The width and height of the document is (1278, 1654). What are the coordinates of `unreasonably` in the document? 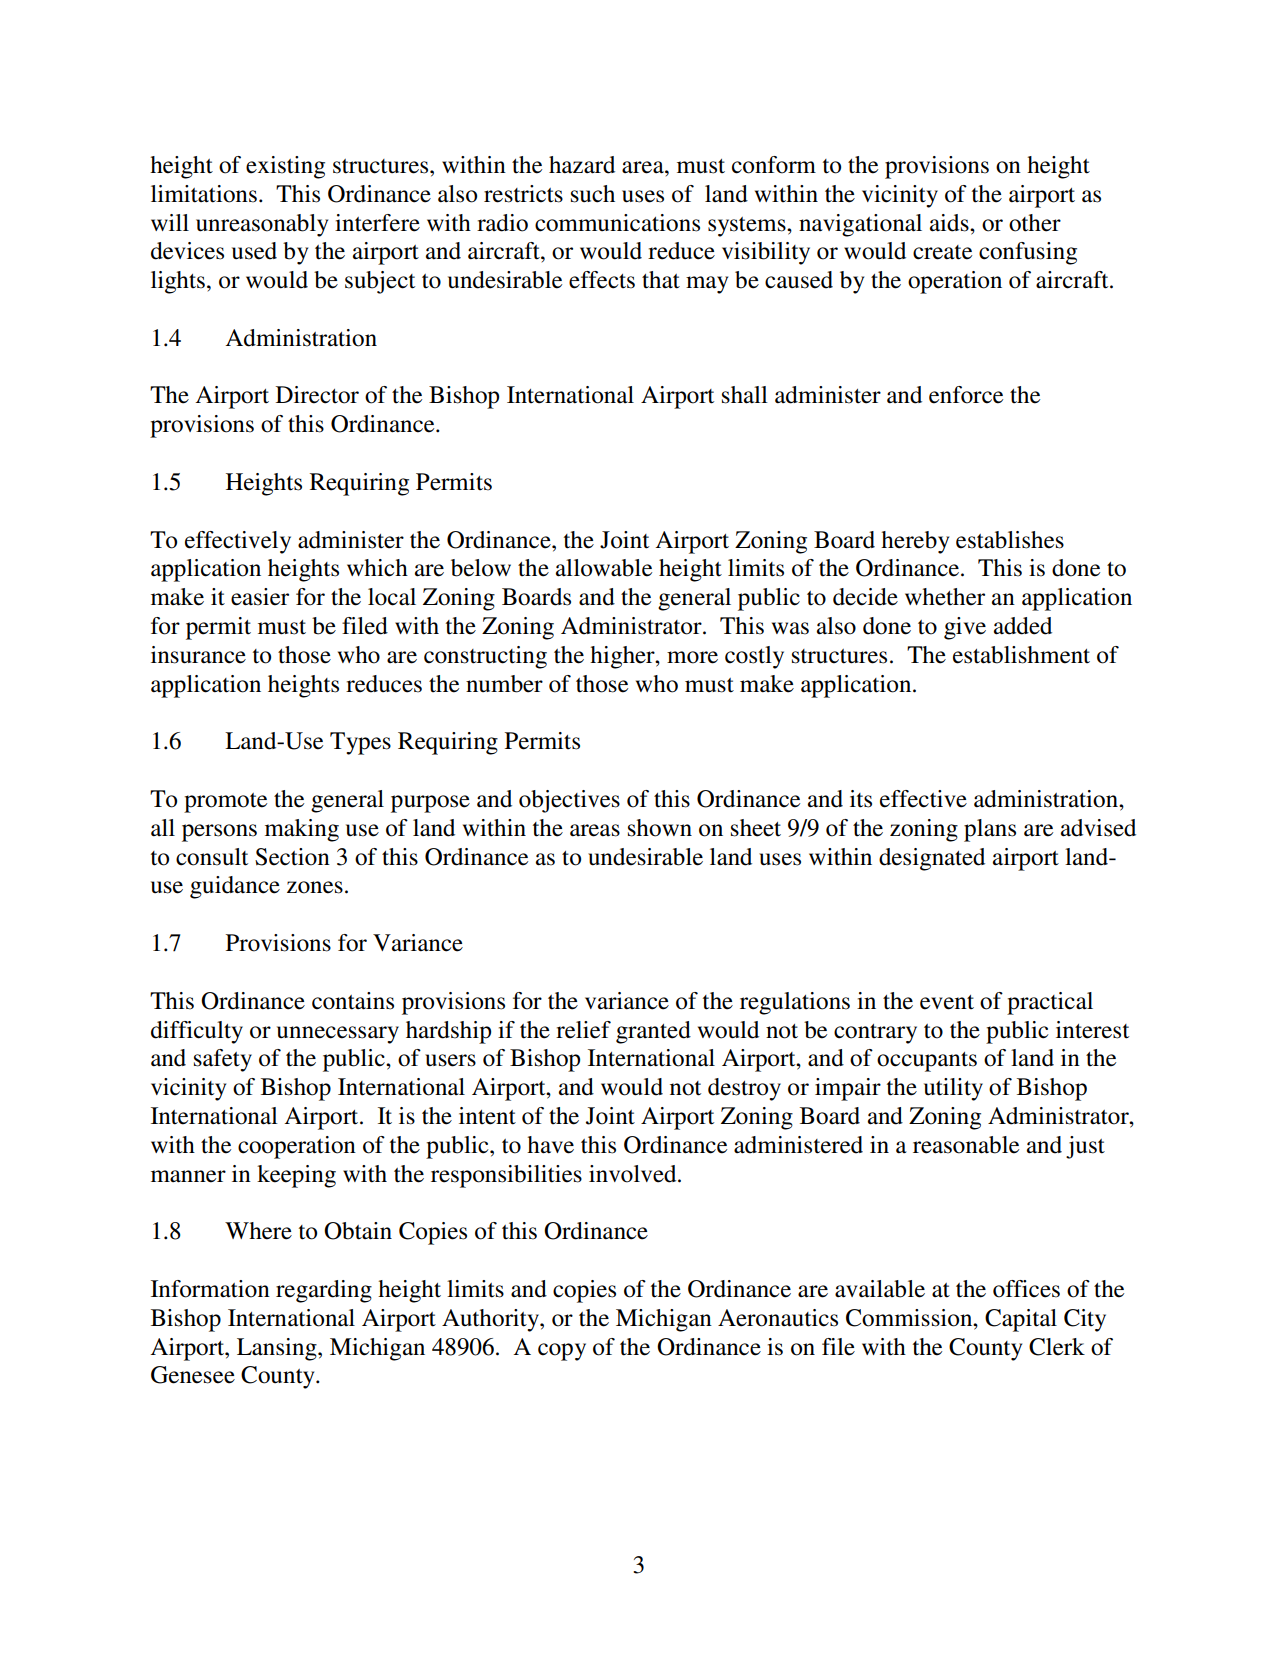 It's located at (262, 225).
